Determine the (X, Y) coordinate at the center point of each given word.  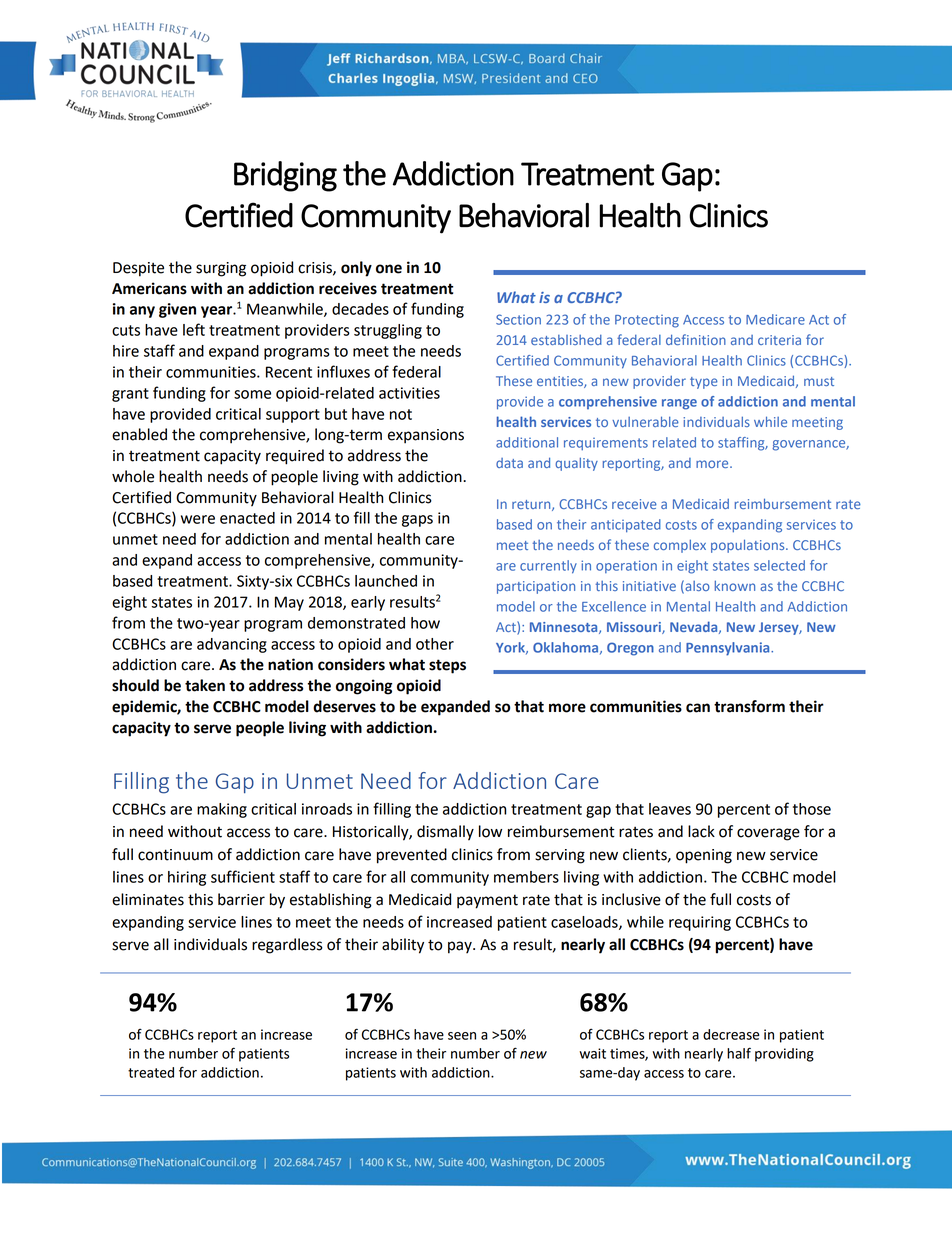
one (389, 269)
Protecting (647, 321)
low (490, 831)
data (509, 463)
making (222, 810)
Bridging (285, 176)
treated (151, 1072)
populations (749, 546)
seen (462, 1036)
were (198, 519)
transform (749, 706)
